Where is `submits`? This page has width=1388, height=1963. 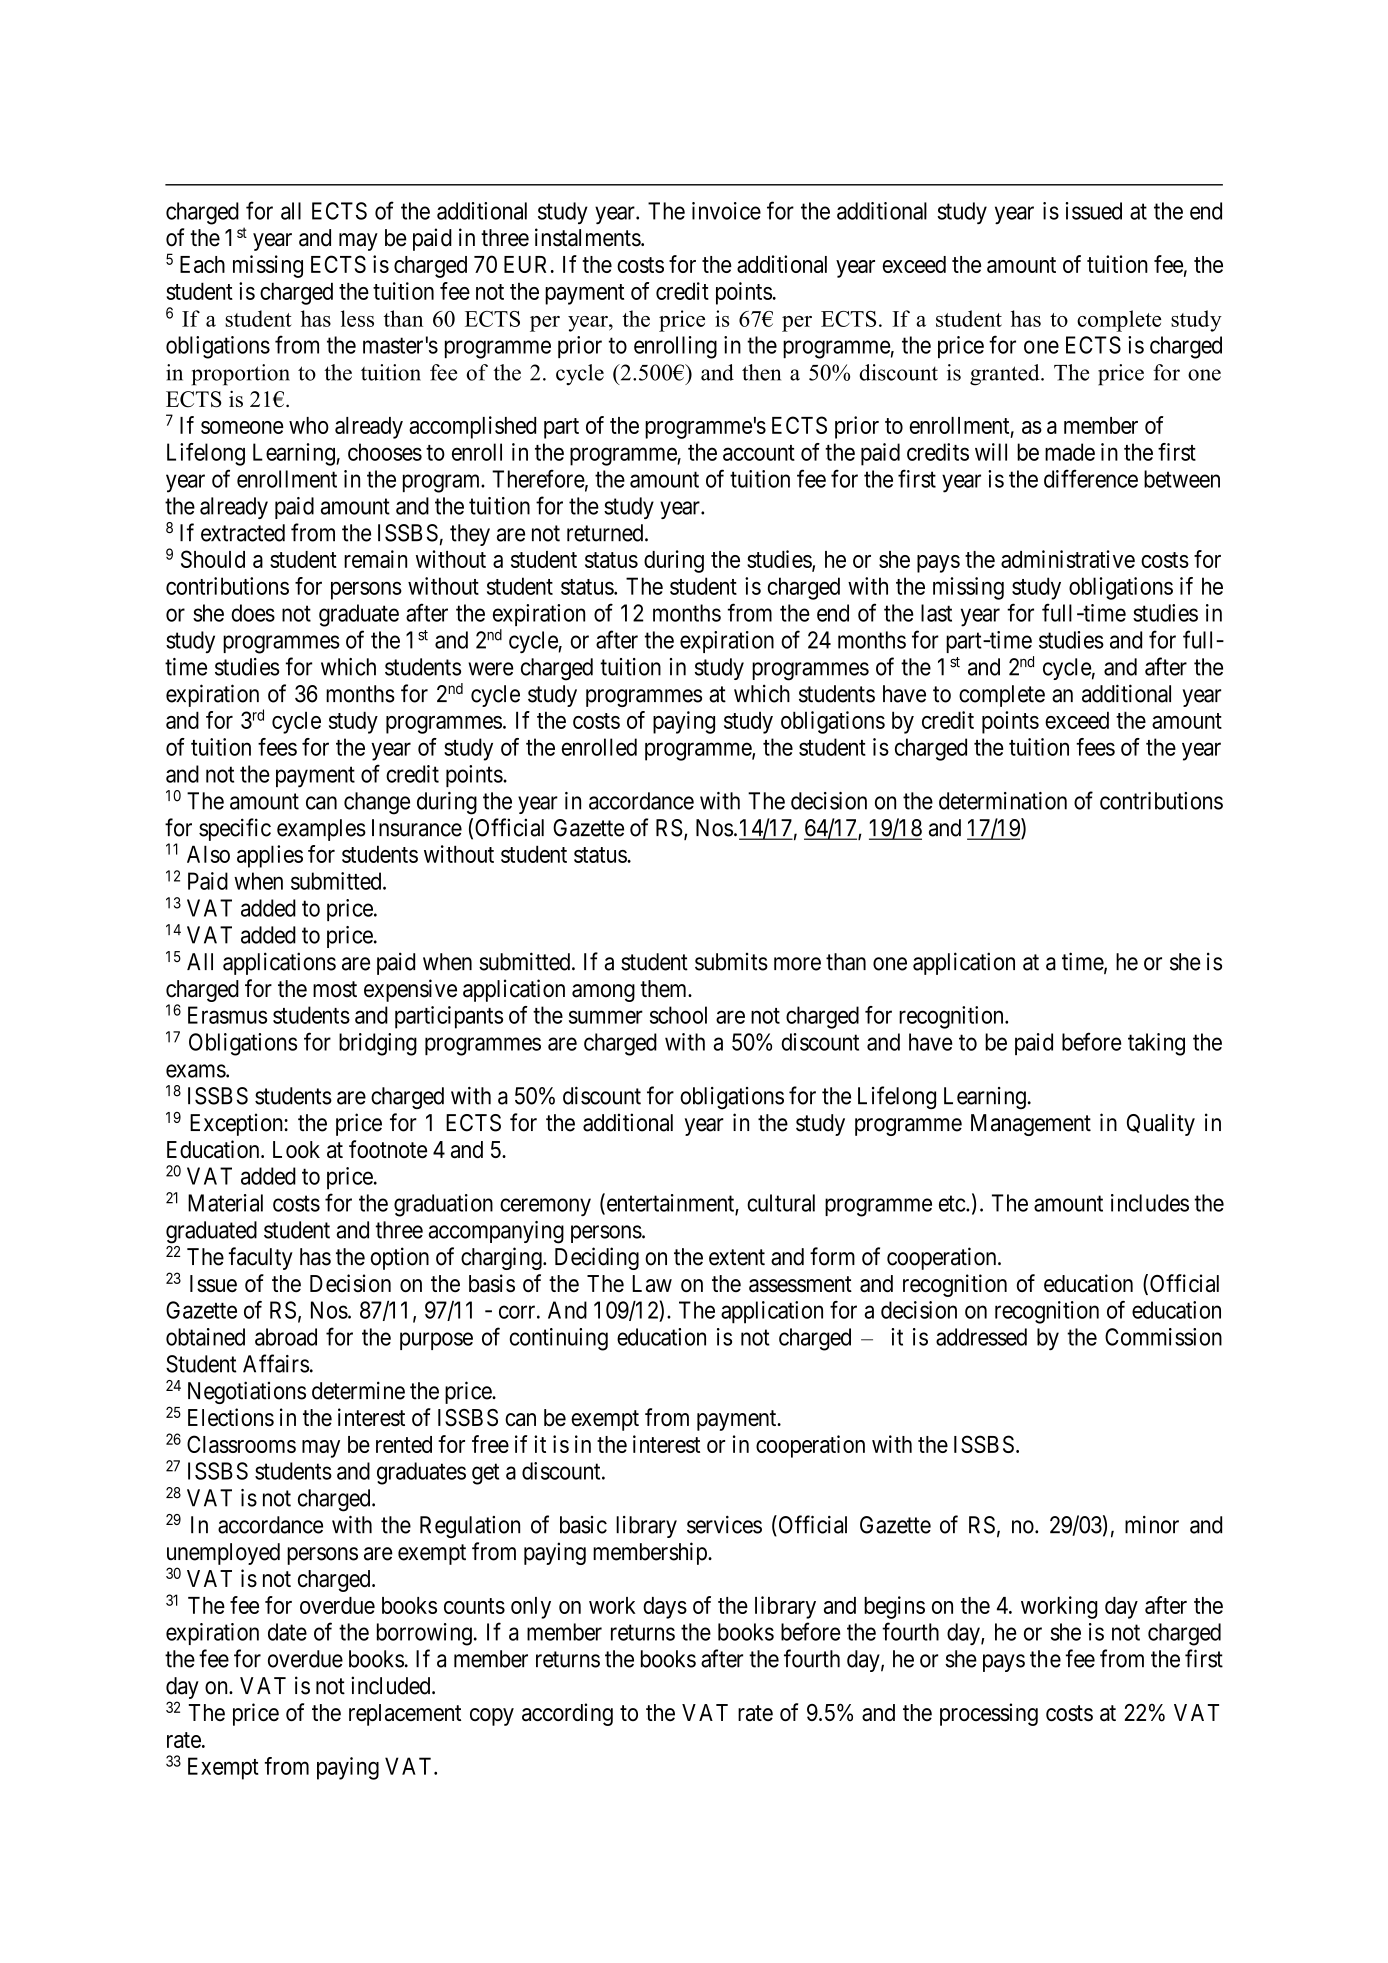
submits is located at coordinates (731, 962).
